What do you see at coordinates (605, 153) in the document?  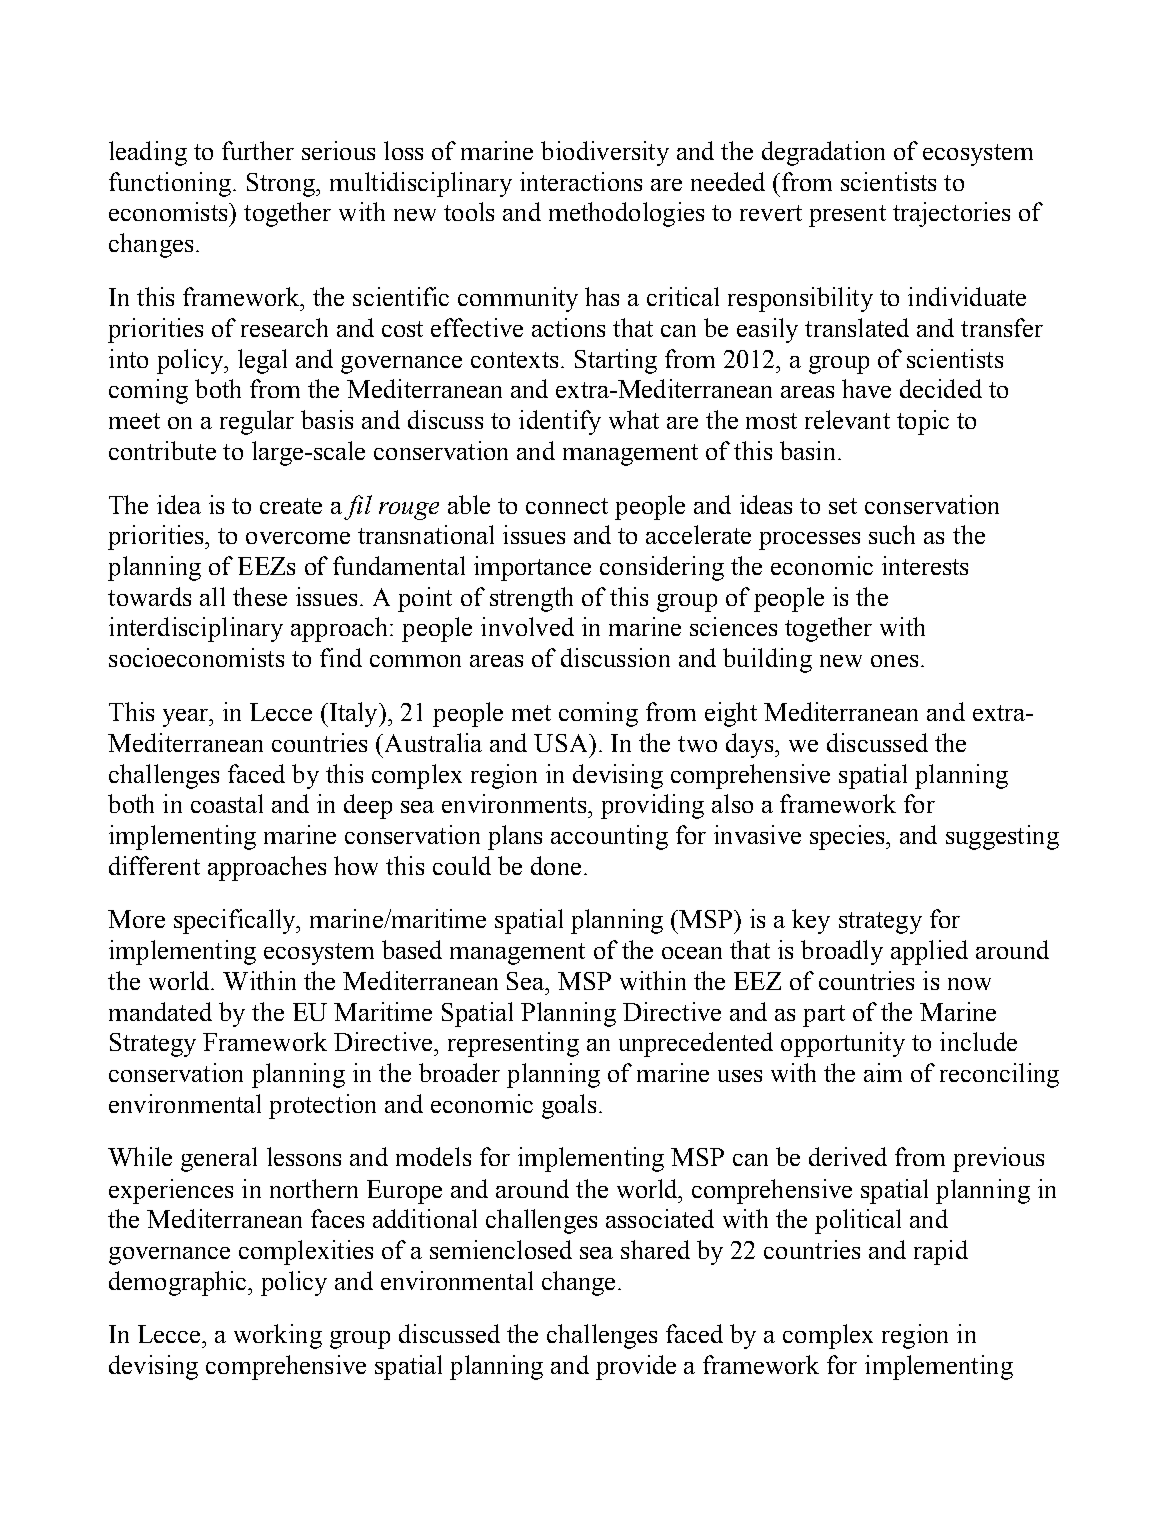 I see `biodiversity` at bounding box center [605, 153].
